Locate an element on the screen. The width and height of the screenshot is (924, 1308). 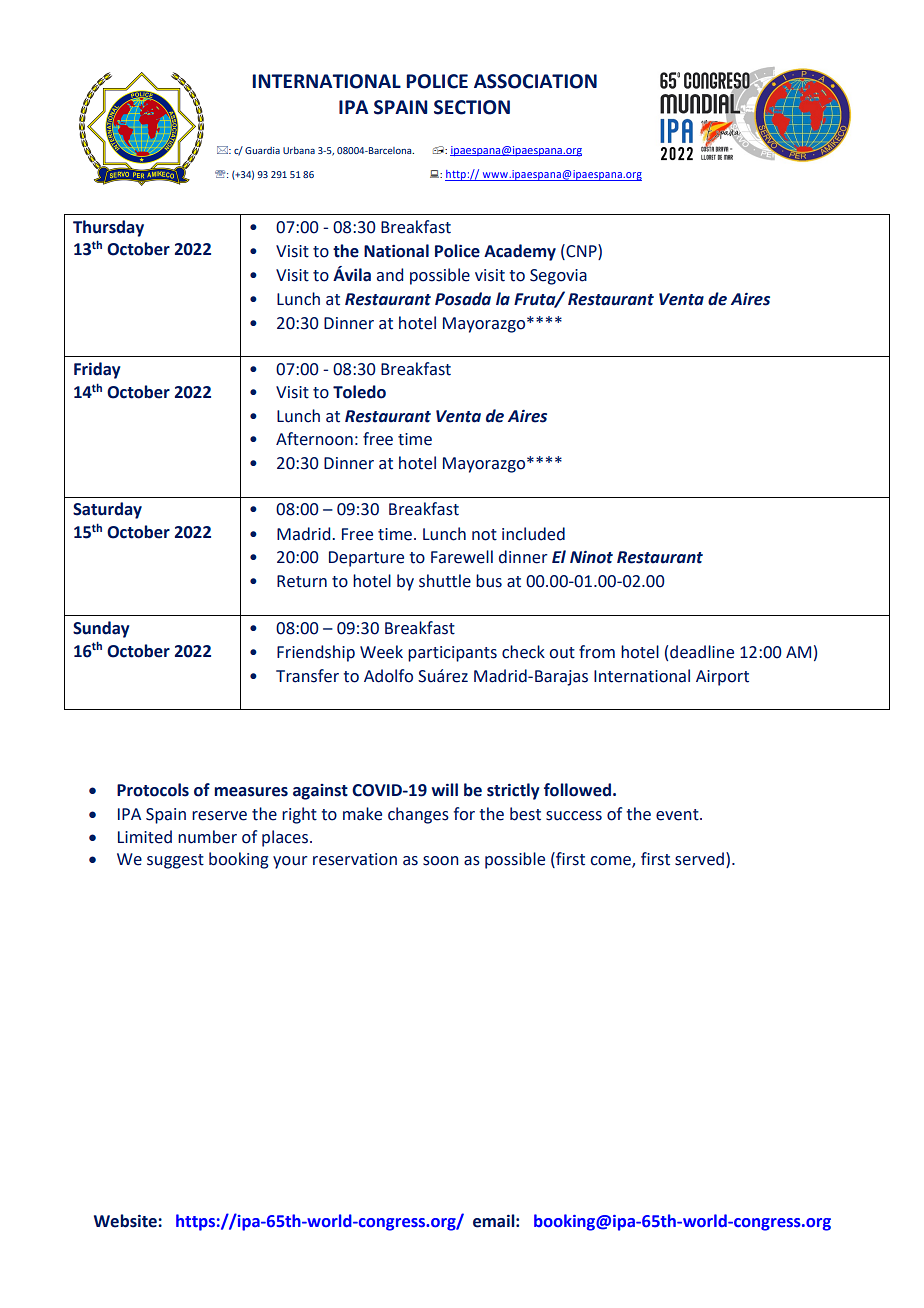
ASSOCIATION is located at coordinates (535, 81).
